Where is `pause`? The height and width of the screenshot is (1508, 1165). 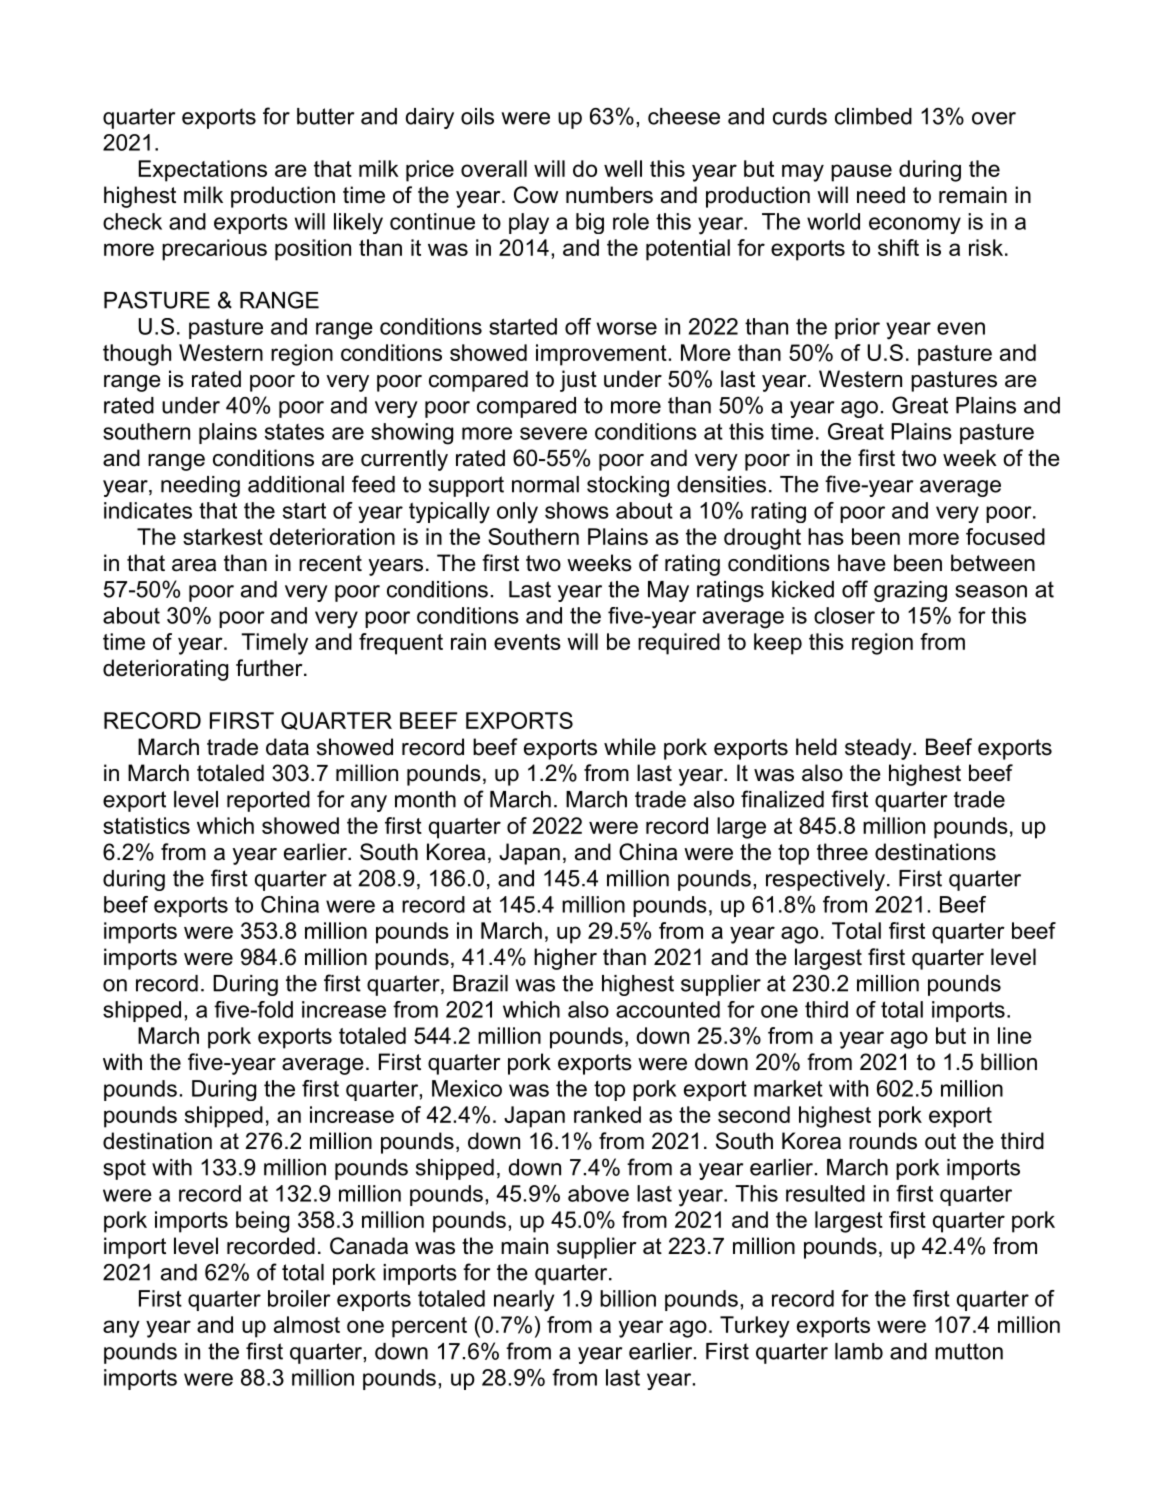
pause is located at coordinates (861, 173).
